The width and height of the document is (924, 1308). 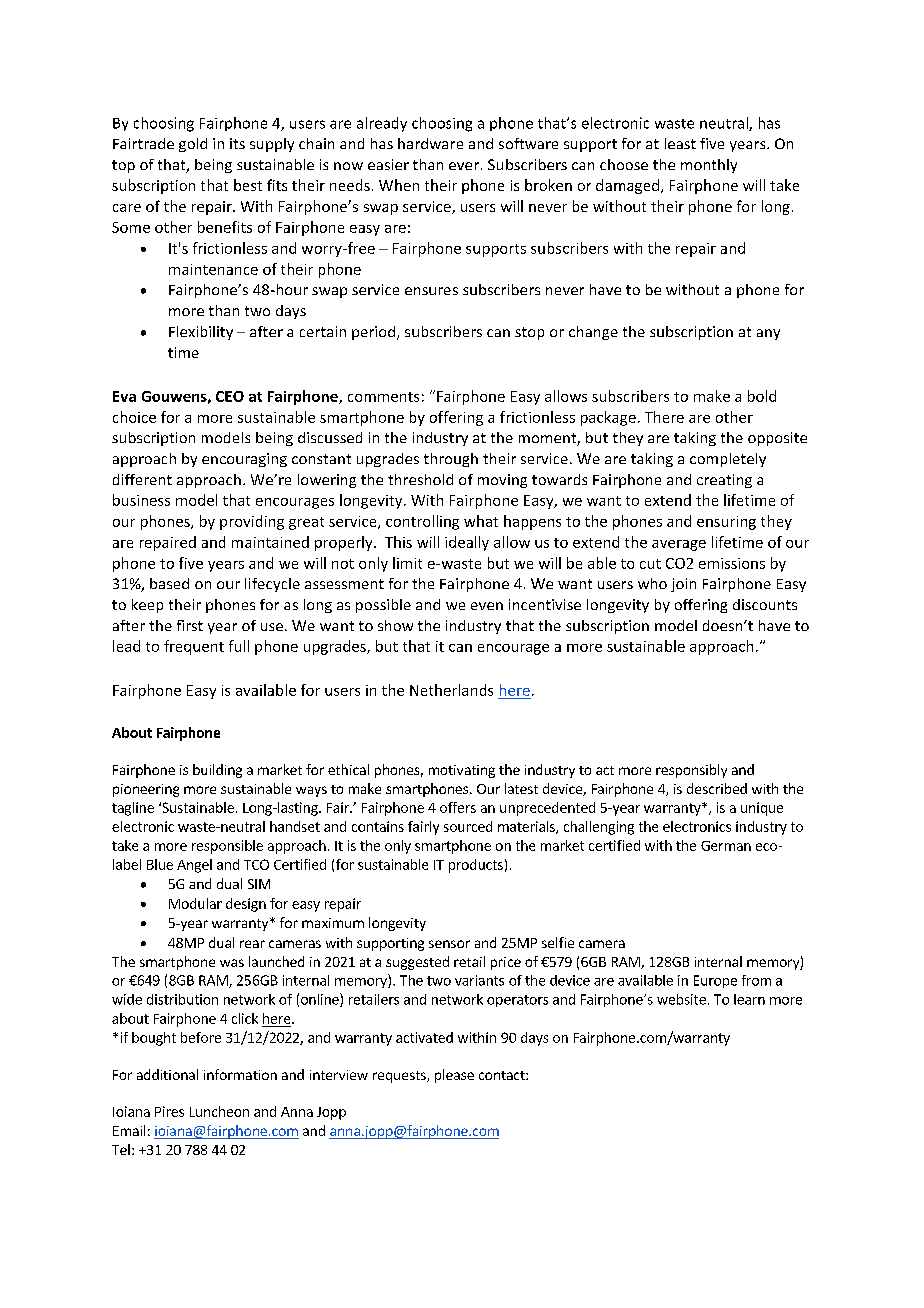 What do you see at coordinates (724, 481) in the document?
I see `creating` at bounding box center [724, 481].
